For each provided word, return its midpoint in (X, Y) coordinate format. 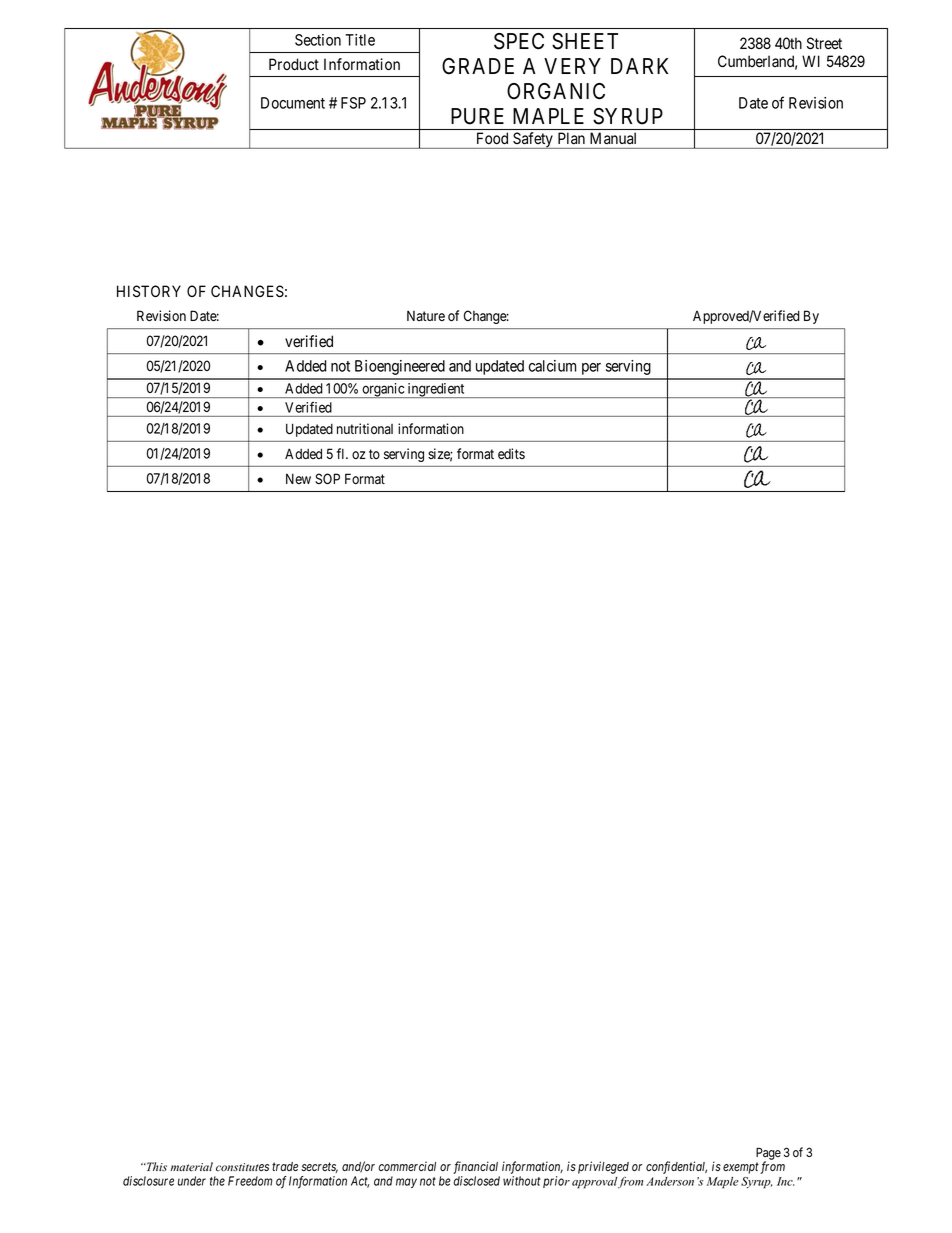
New (298, 478)
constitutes (242, 1167)
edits (511, 454)
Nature (426, 316)
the (217, 1181)
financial (475, 1167)
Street (824, 43)
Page (768, 1155)
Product (294, 64)
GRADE (478, 66)
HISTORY (149, 291)
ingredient (436, 390)
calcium (552, 366)
